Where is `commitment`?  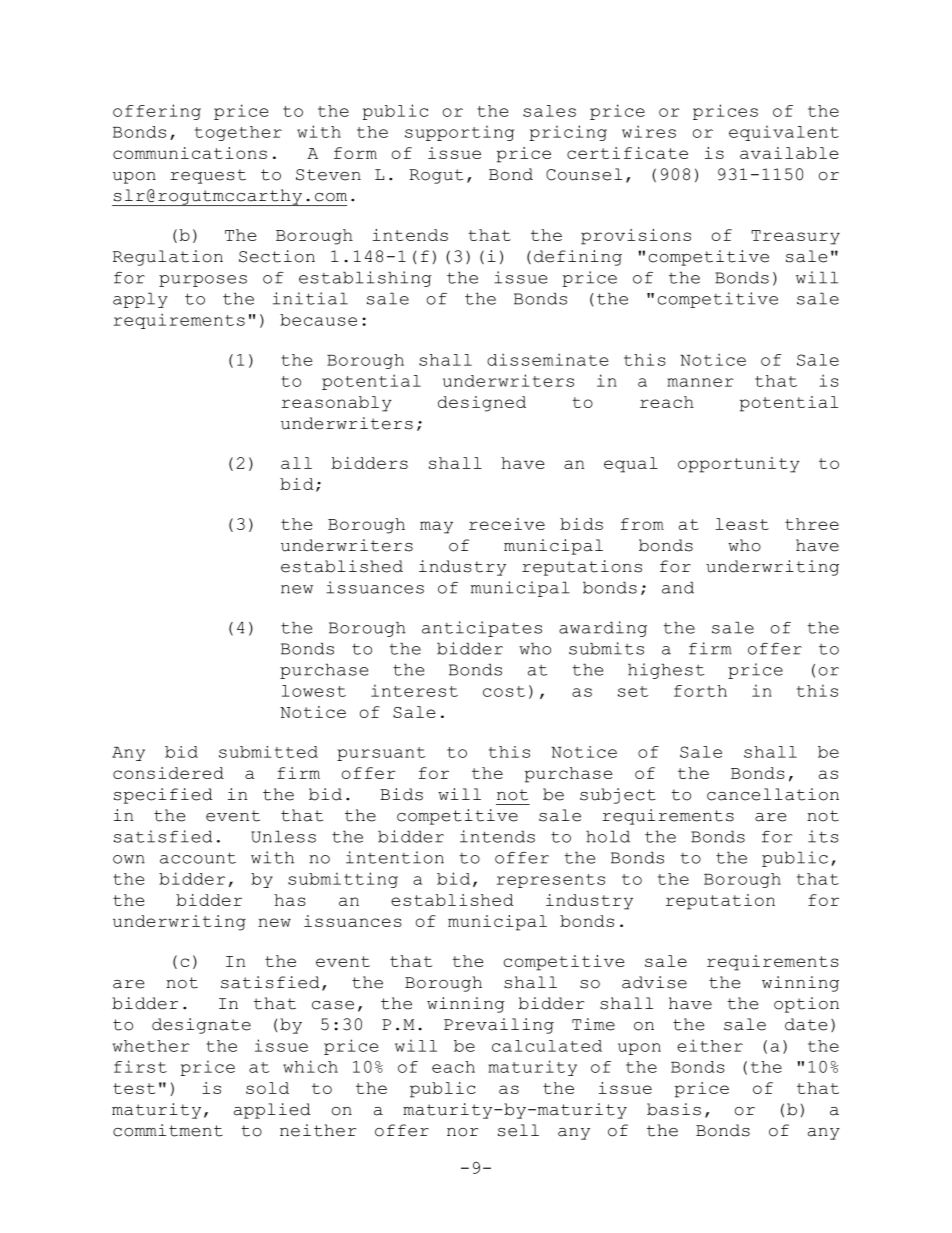
commitment is located at coordinates (168, 1130).
